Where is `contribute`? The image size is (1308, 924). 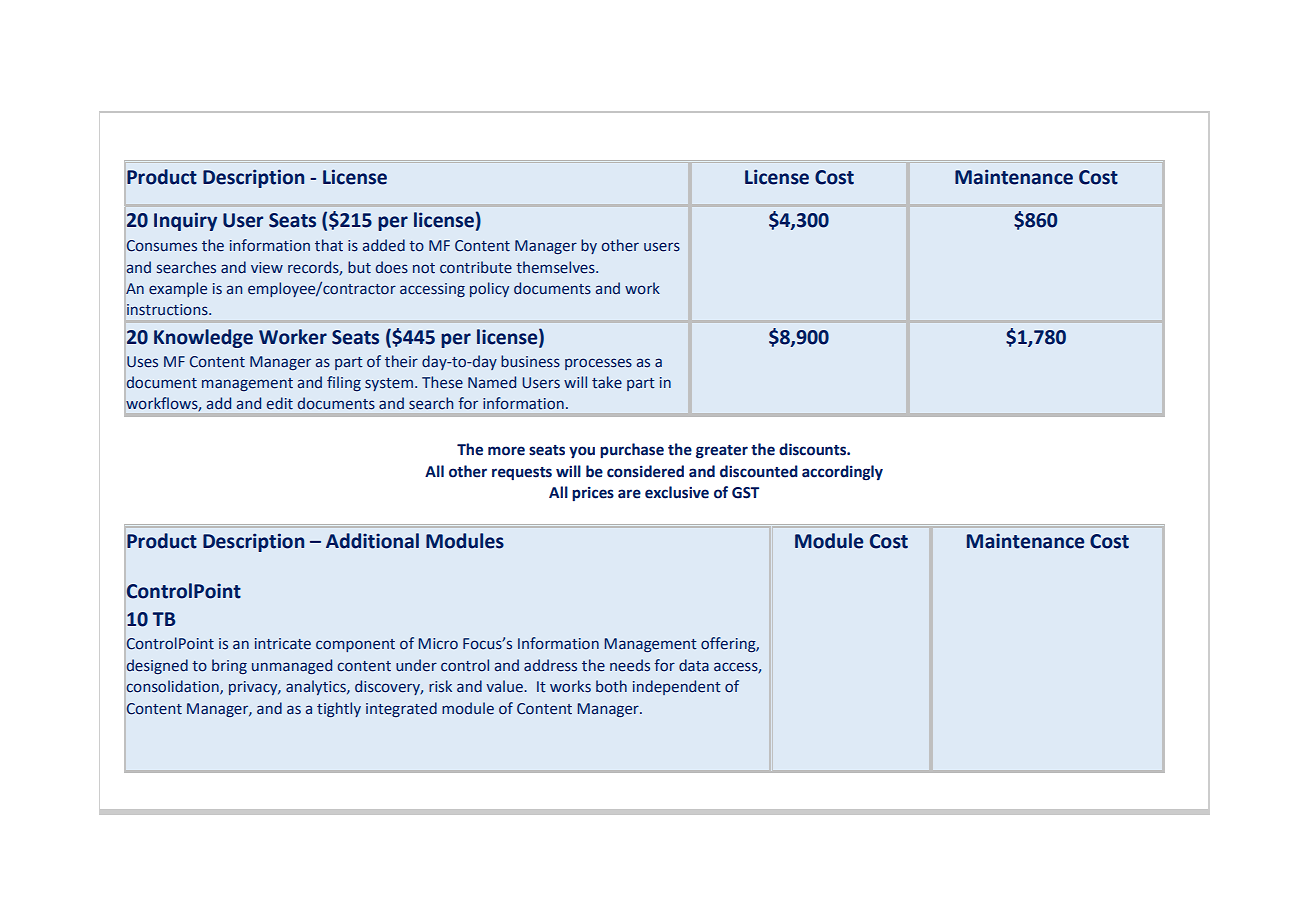 contribute is located at coordinates (476, 267).
